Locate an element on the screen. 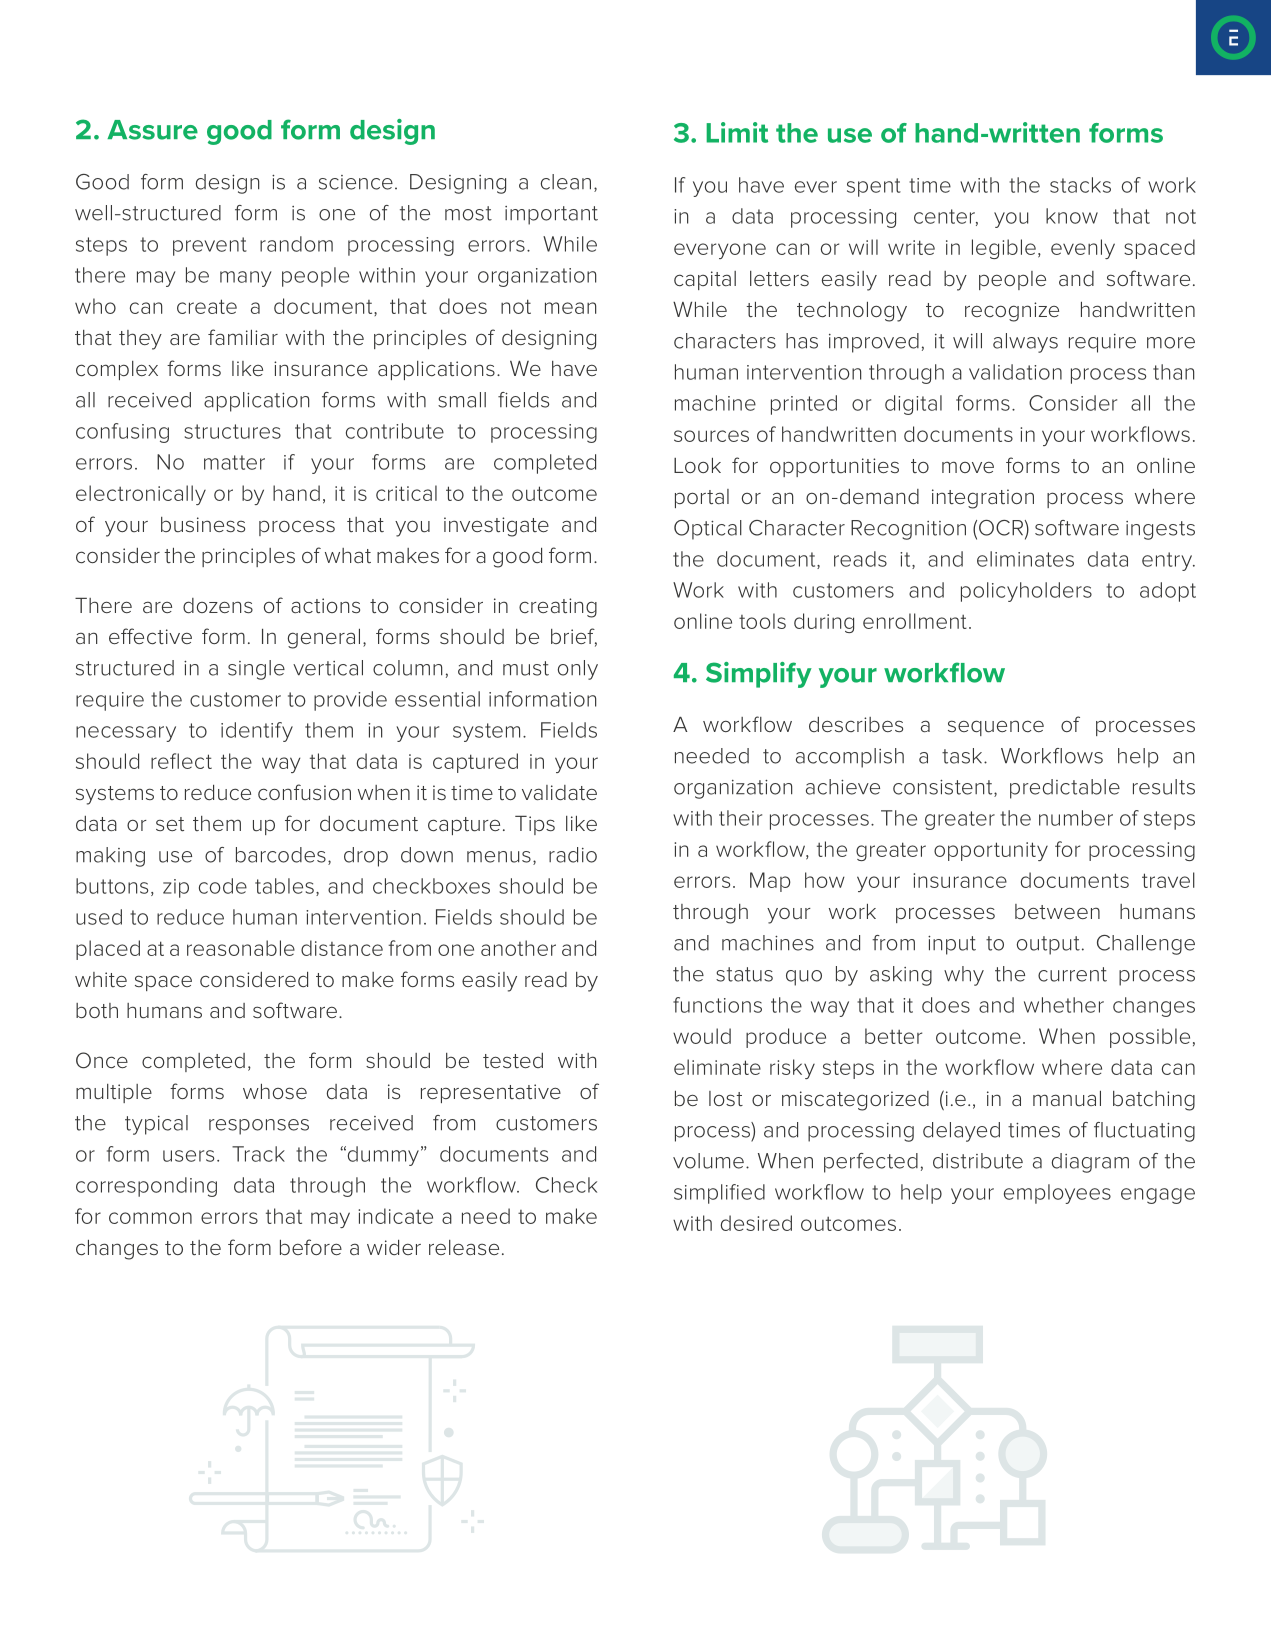 Image resolution: width=1271 pixels, height=1645 pixels. stacks is located at coordinates (1080, 185).
